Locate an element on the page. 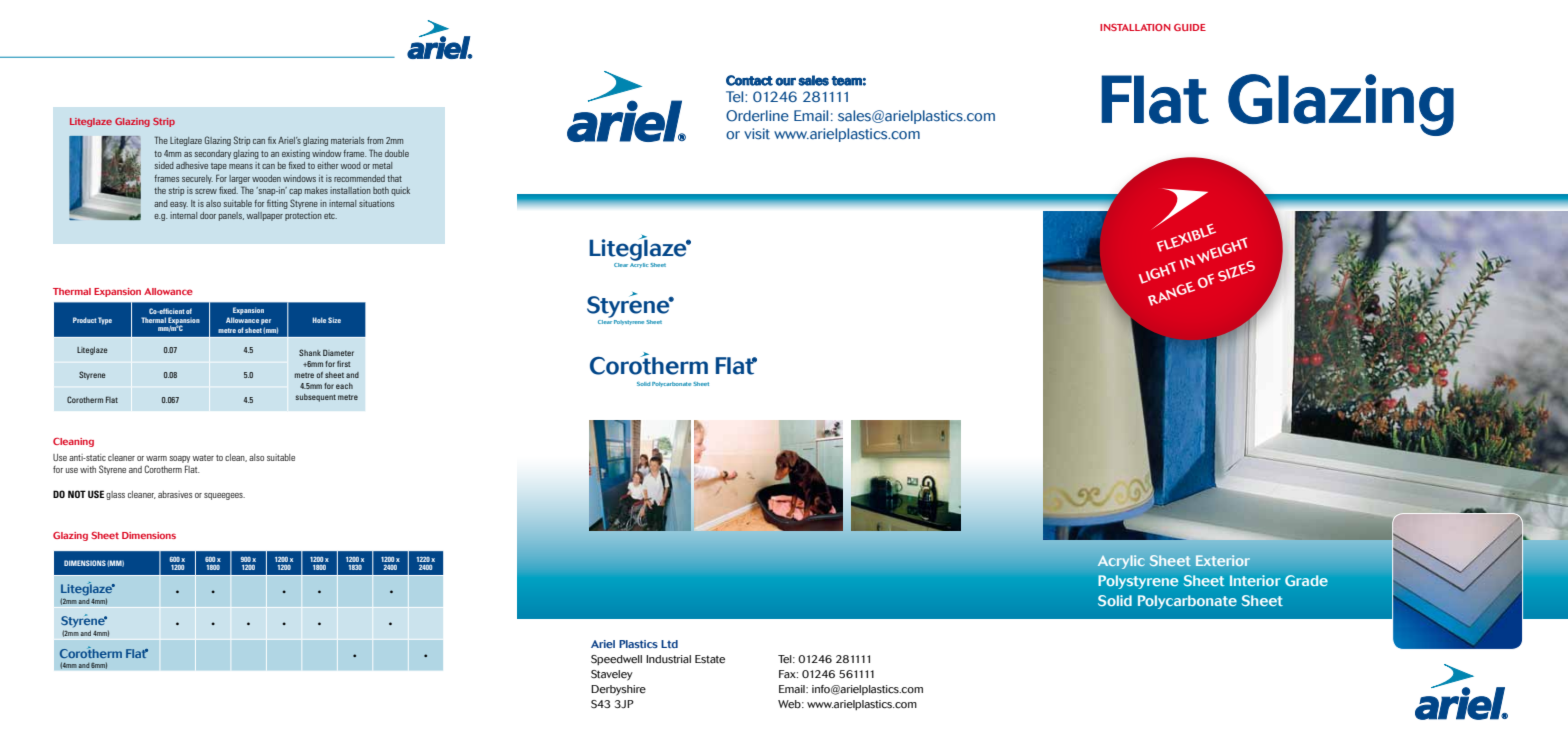 This document has height=744, width=1568. first is located at coordinates (344, 364).
